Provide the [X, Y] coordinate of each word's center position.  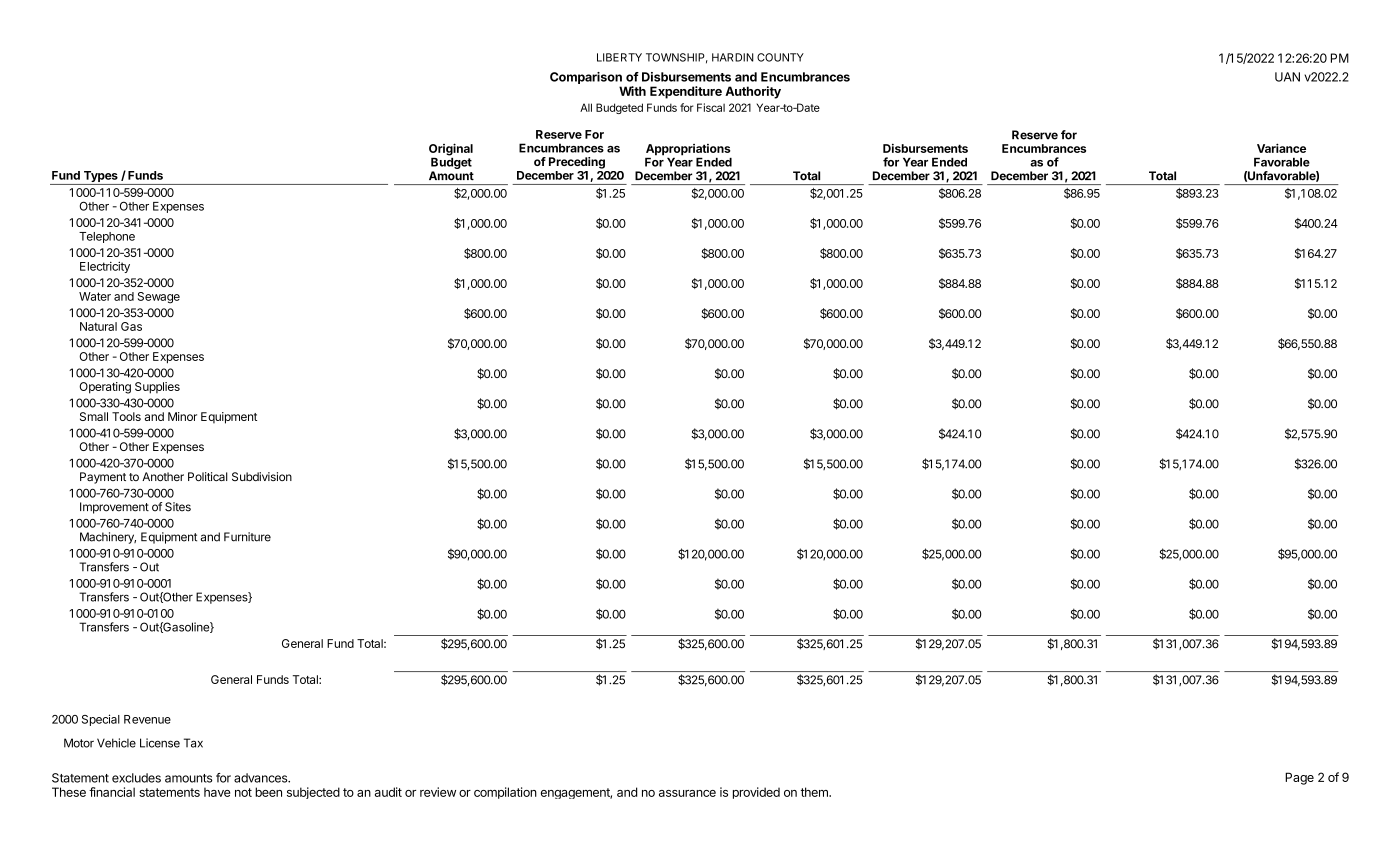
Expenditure [686, 92]
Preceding [577, 163]
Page [1299, 778]
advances [262, 778]
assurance [687, 793]
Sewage [159, 298]
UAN [1287, 77]
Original [451, 150]
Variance [1281, 148]
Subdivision [262, 476]
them [815, 792]
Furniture [247, 537]
